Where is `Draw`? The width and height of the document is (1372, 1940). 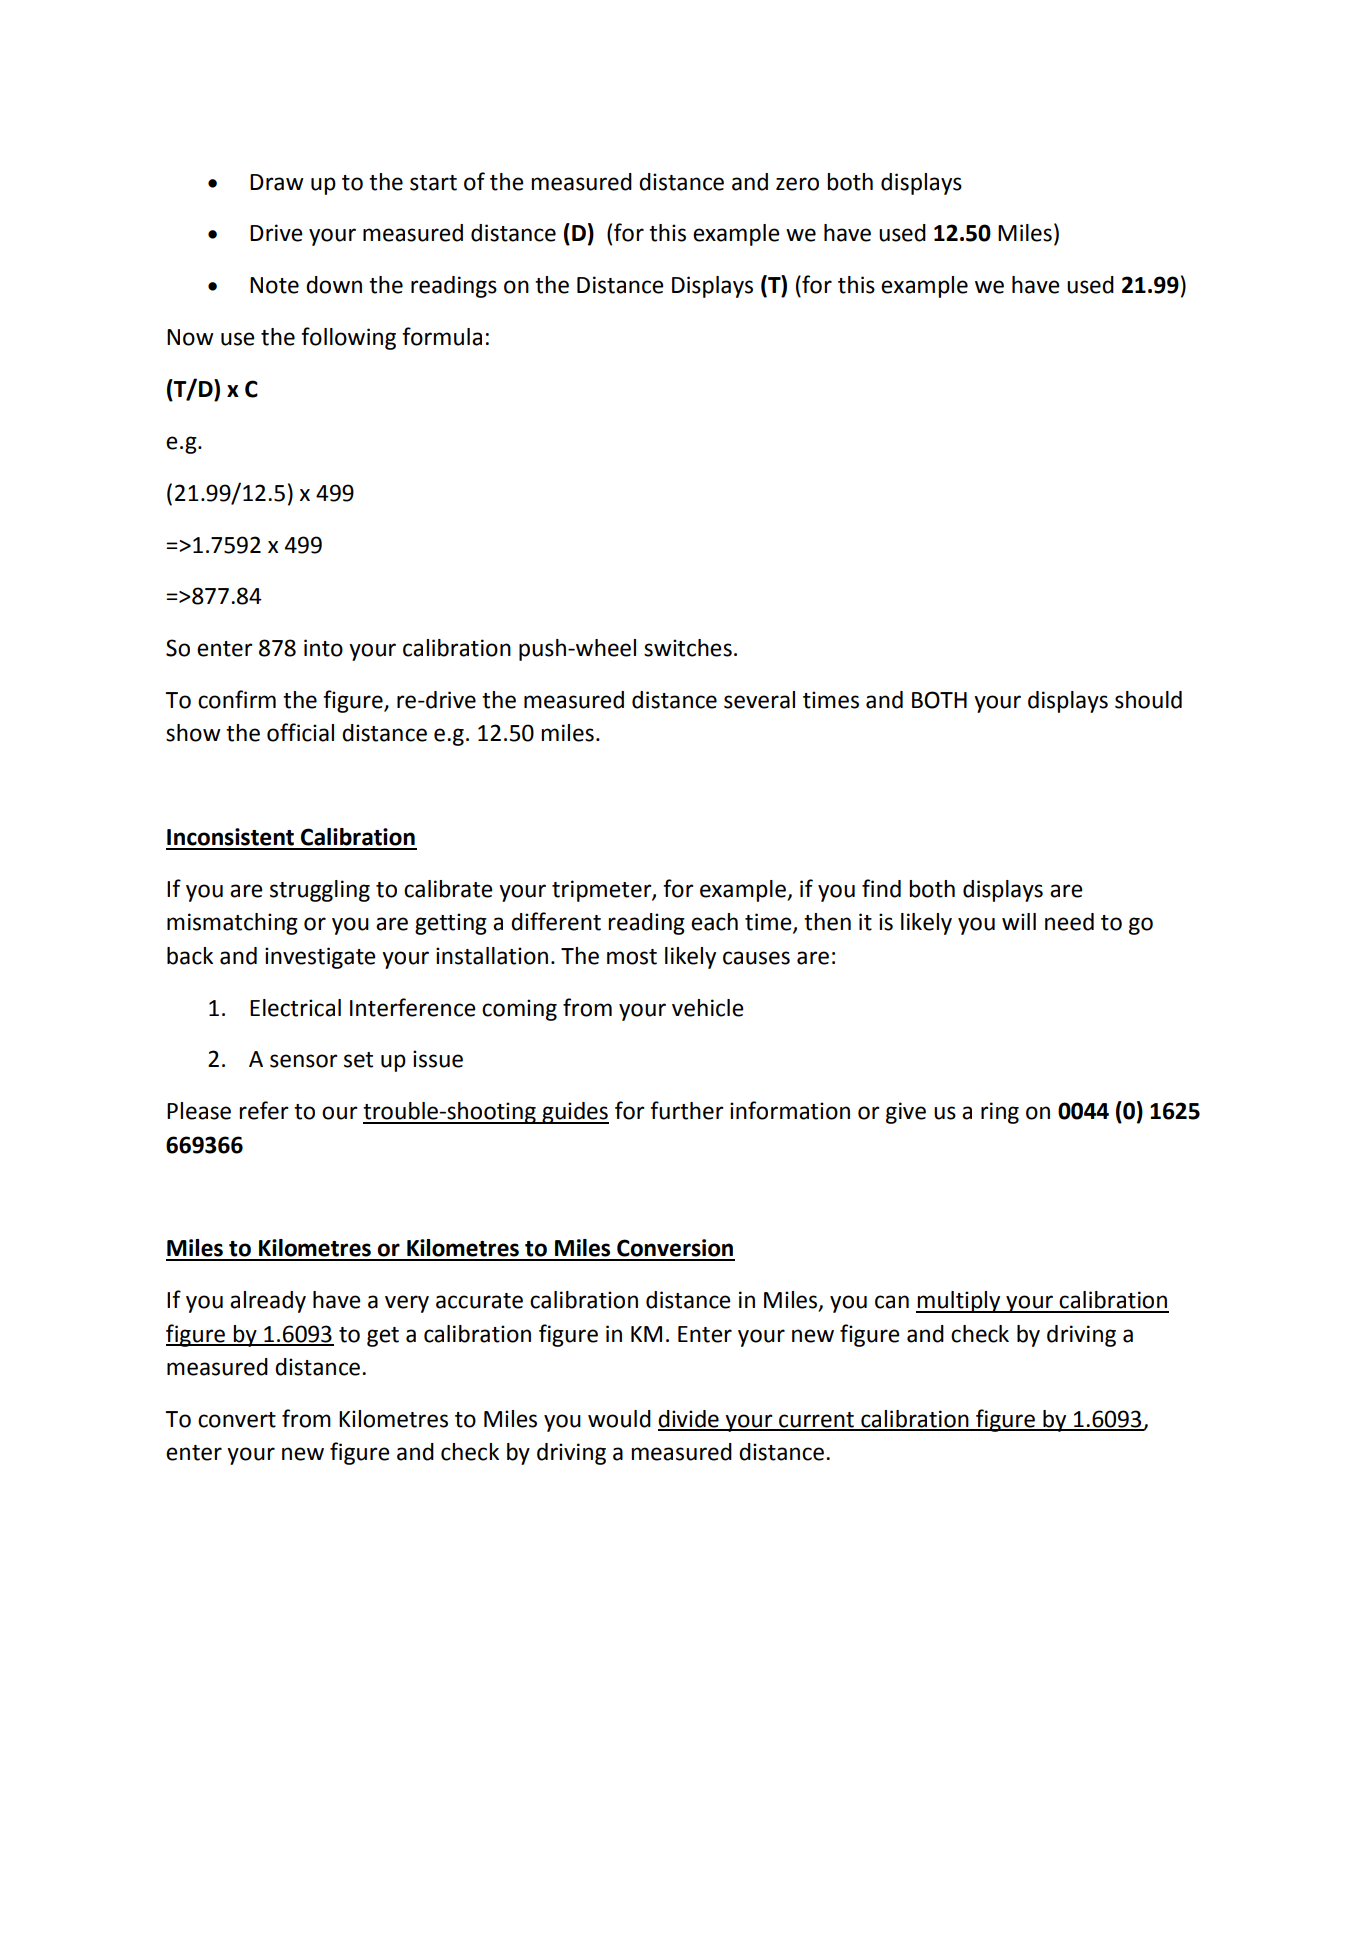 Draw is located at coordinates (277, 182).
